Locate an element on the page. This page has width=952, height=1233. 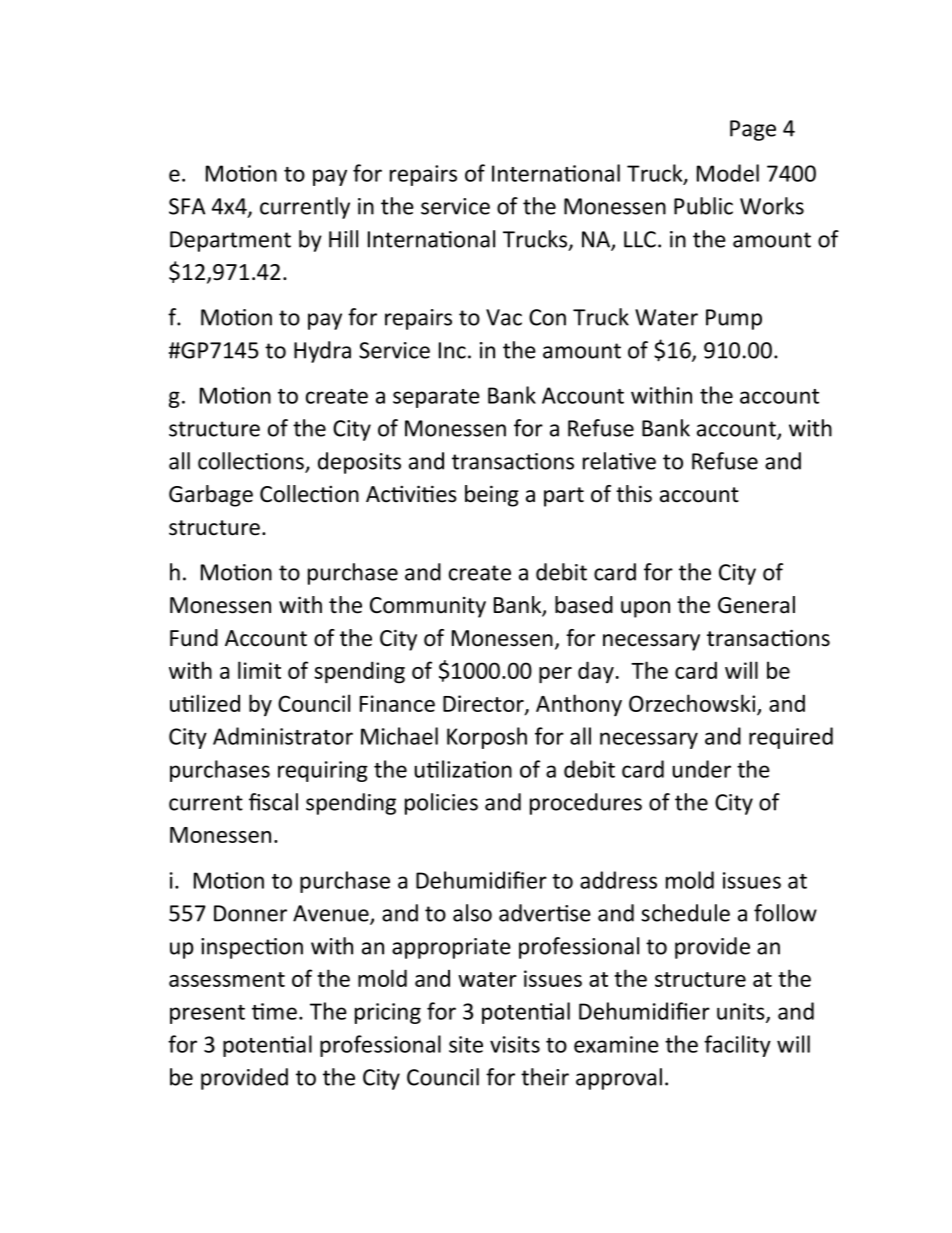
SFA is located at coordinates (187, 206).
